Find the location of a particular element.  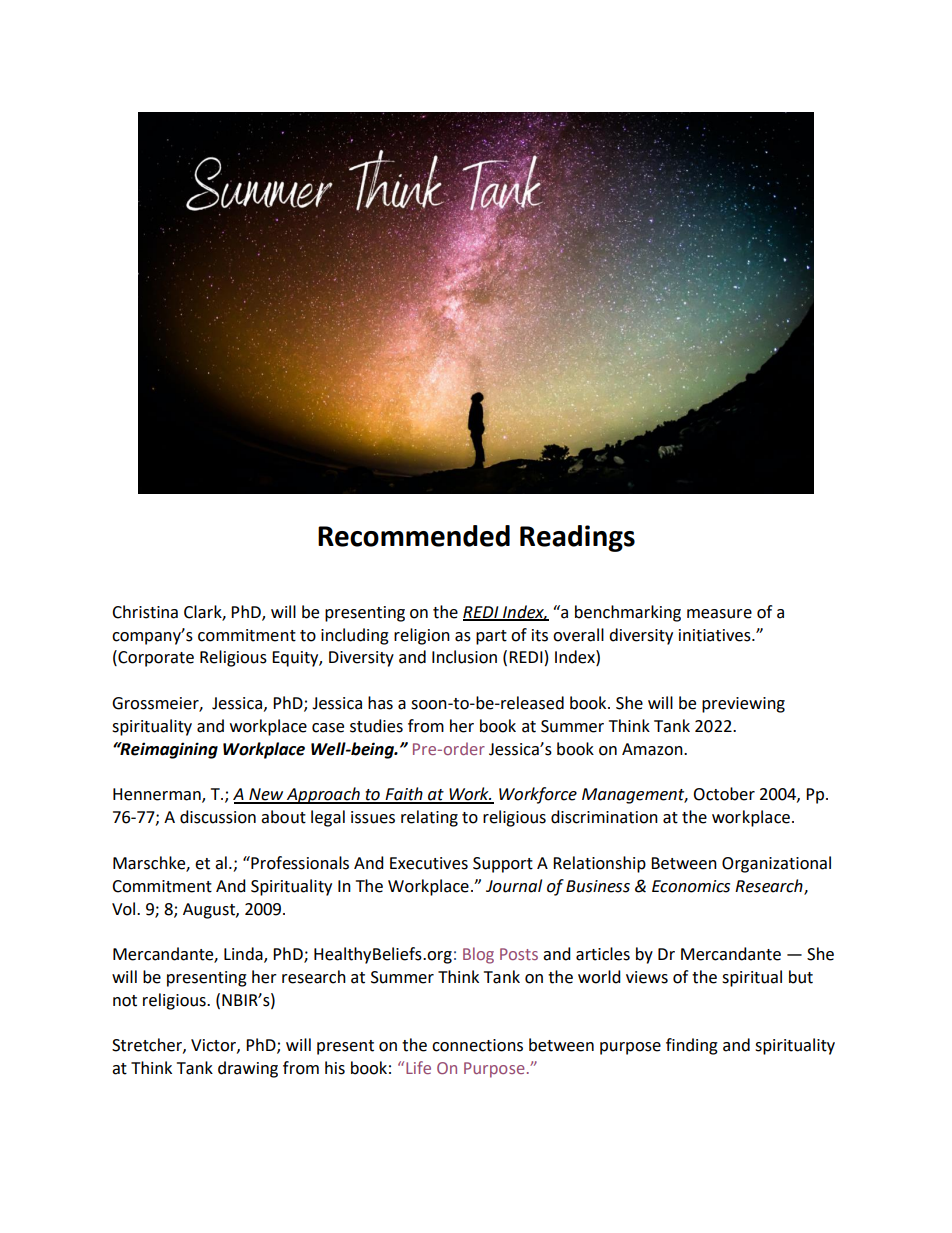

discussion is located at coordinates (218, 817).
